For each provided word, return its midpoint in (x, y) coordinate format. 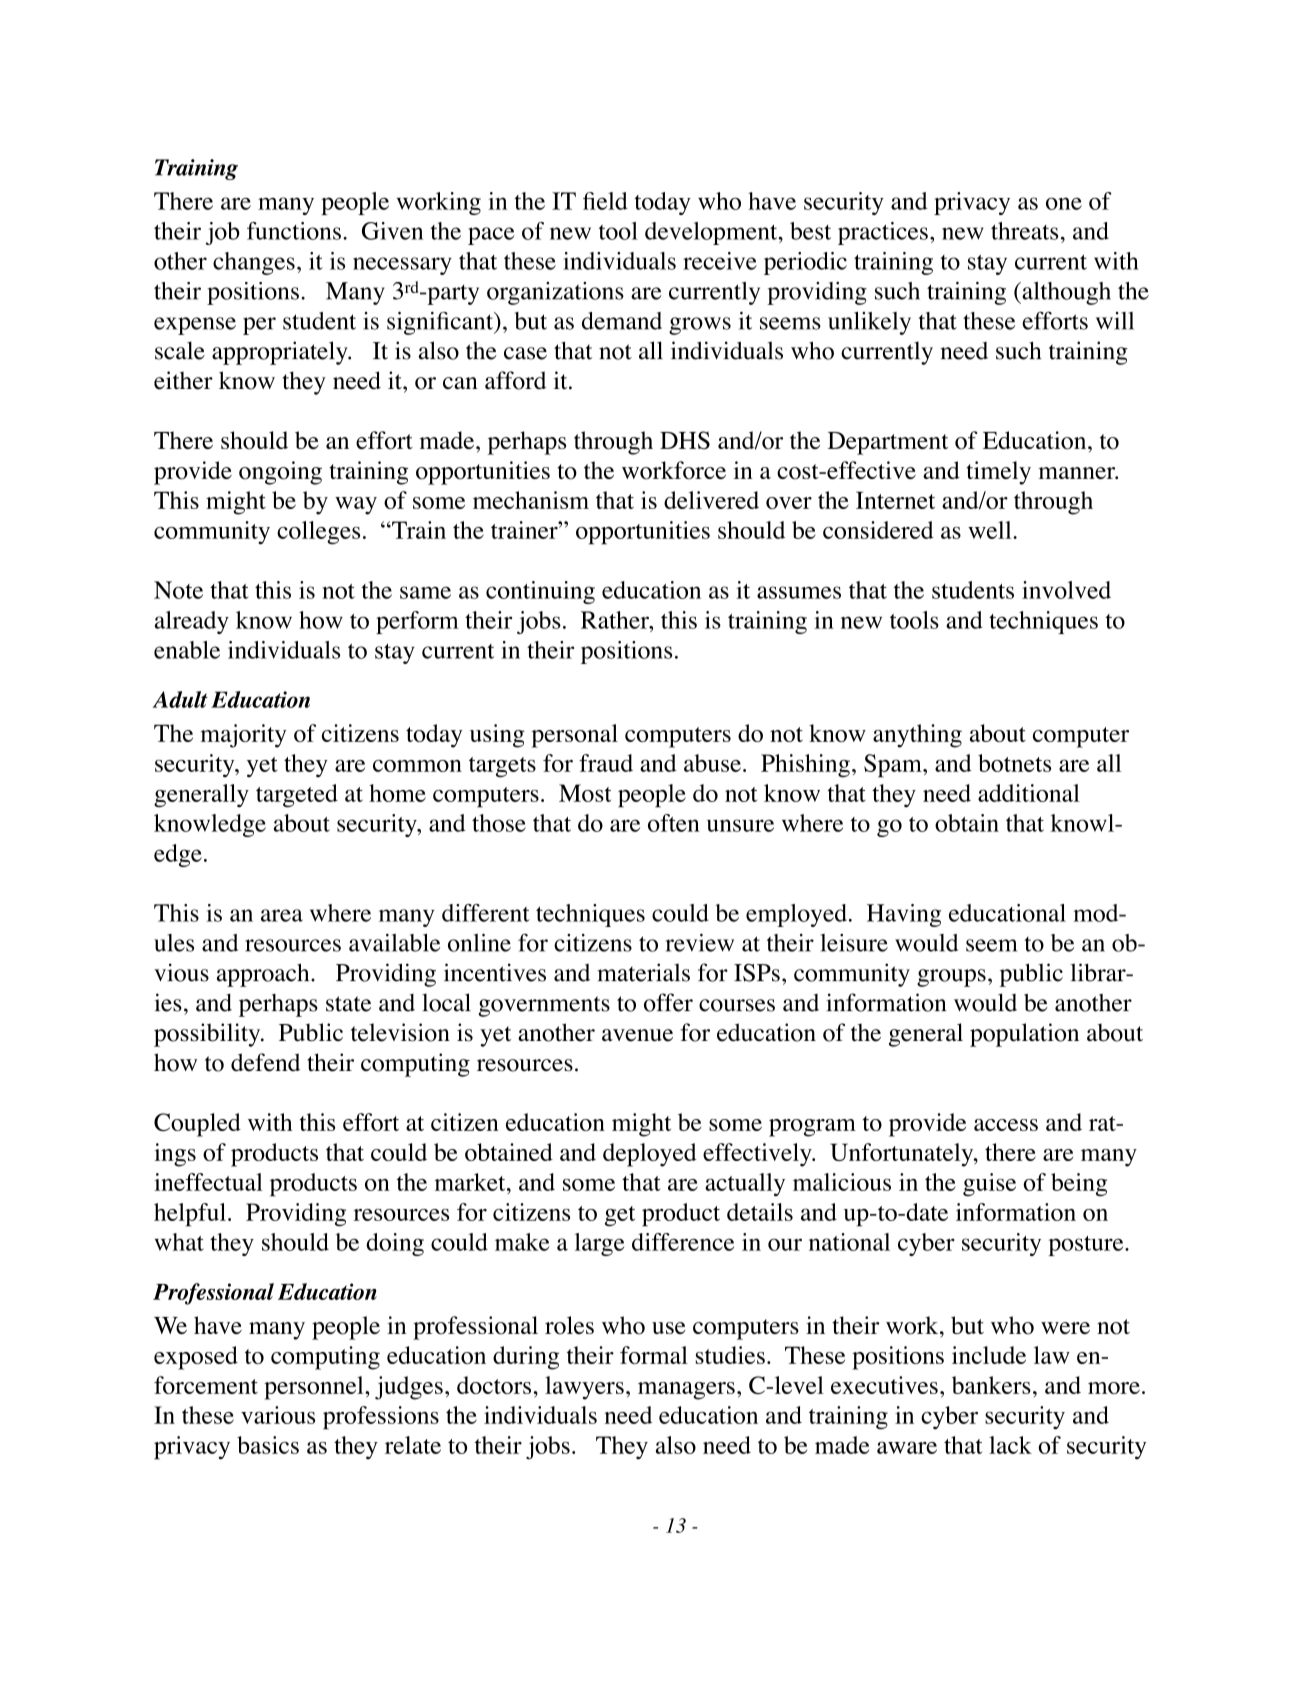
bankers (991, 1385)
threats (1024, 231)
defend (265, 1062)
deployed (650, 1155)
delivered (711, 500)
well (991, 530)
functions (294, 231)
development (712, 233)
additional (1029, 793)
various (278, 1415)
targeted (297, 796)
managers (686, 1391)
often (674, 823)
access (1006, 1125)
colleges (318, 532)
